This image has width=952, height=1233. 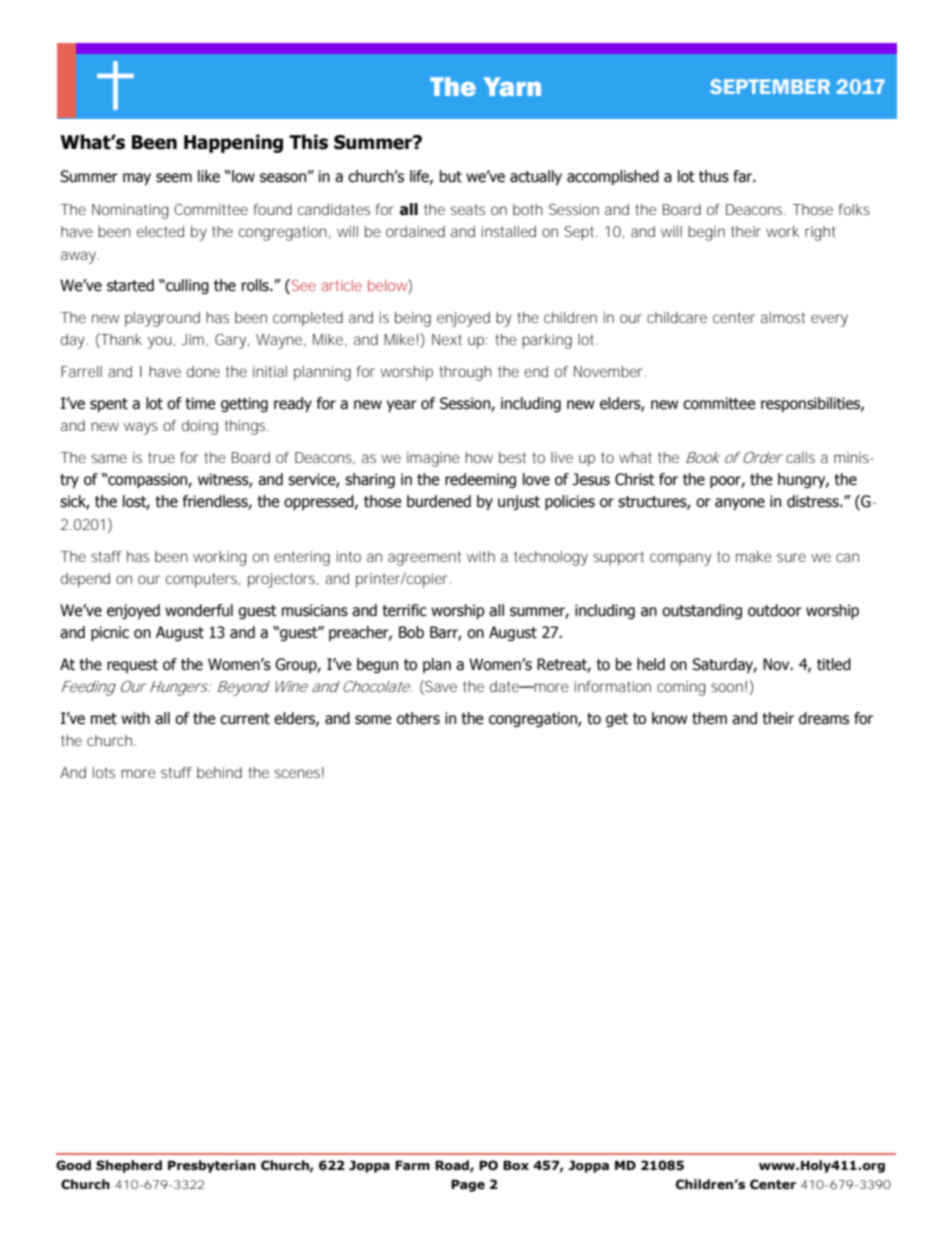 What do you see at coordinates (129, 1166) in the image?
I see `Shepherd` at bounding box center [129, 1166].
